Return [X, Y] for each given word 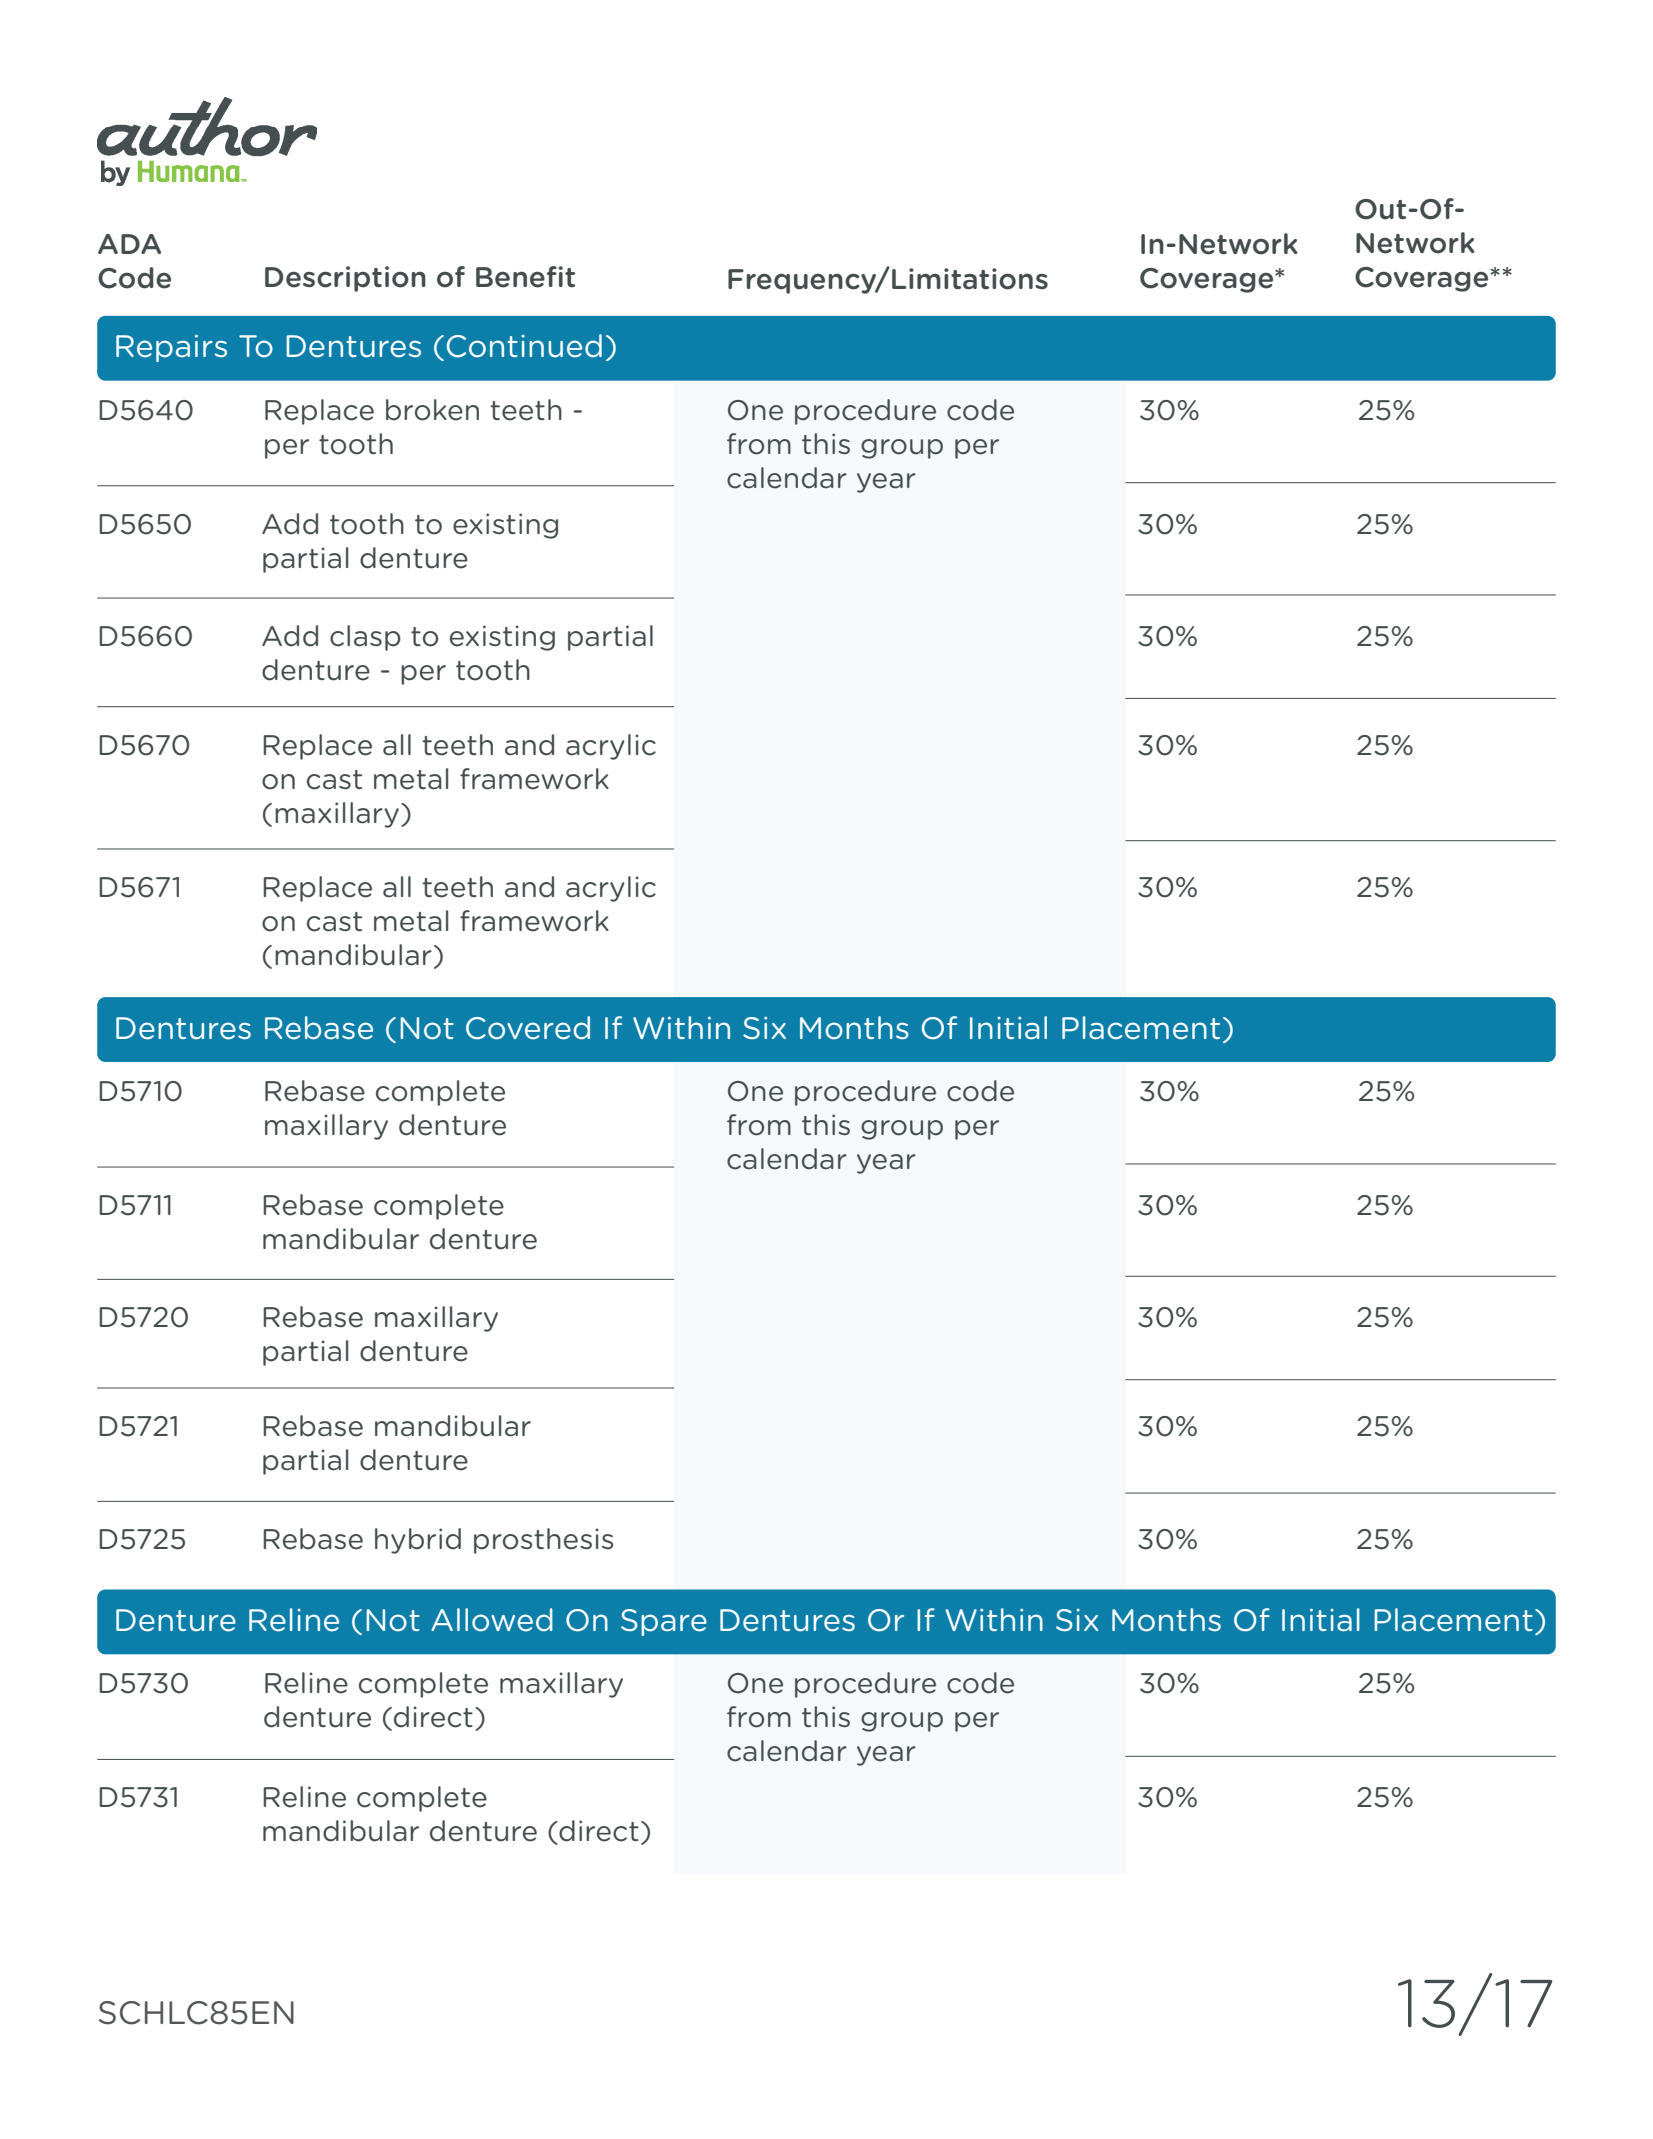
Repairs [171, 348]
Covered [528, 1028]
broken [432, 410]
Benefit [525, 277]
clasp [365, 638]
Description [345, 279]
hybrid [418, 1541]
